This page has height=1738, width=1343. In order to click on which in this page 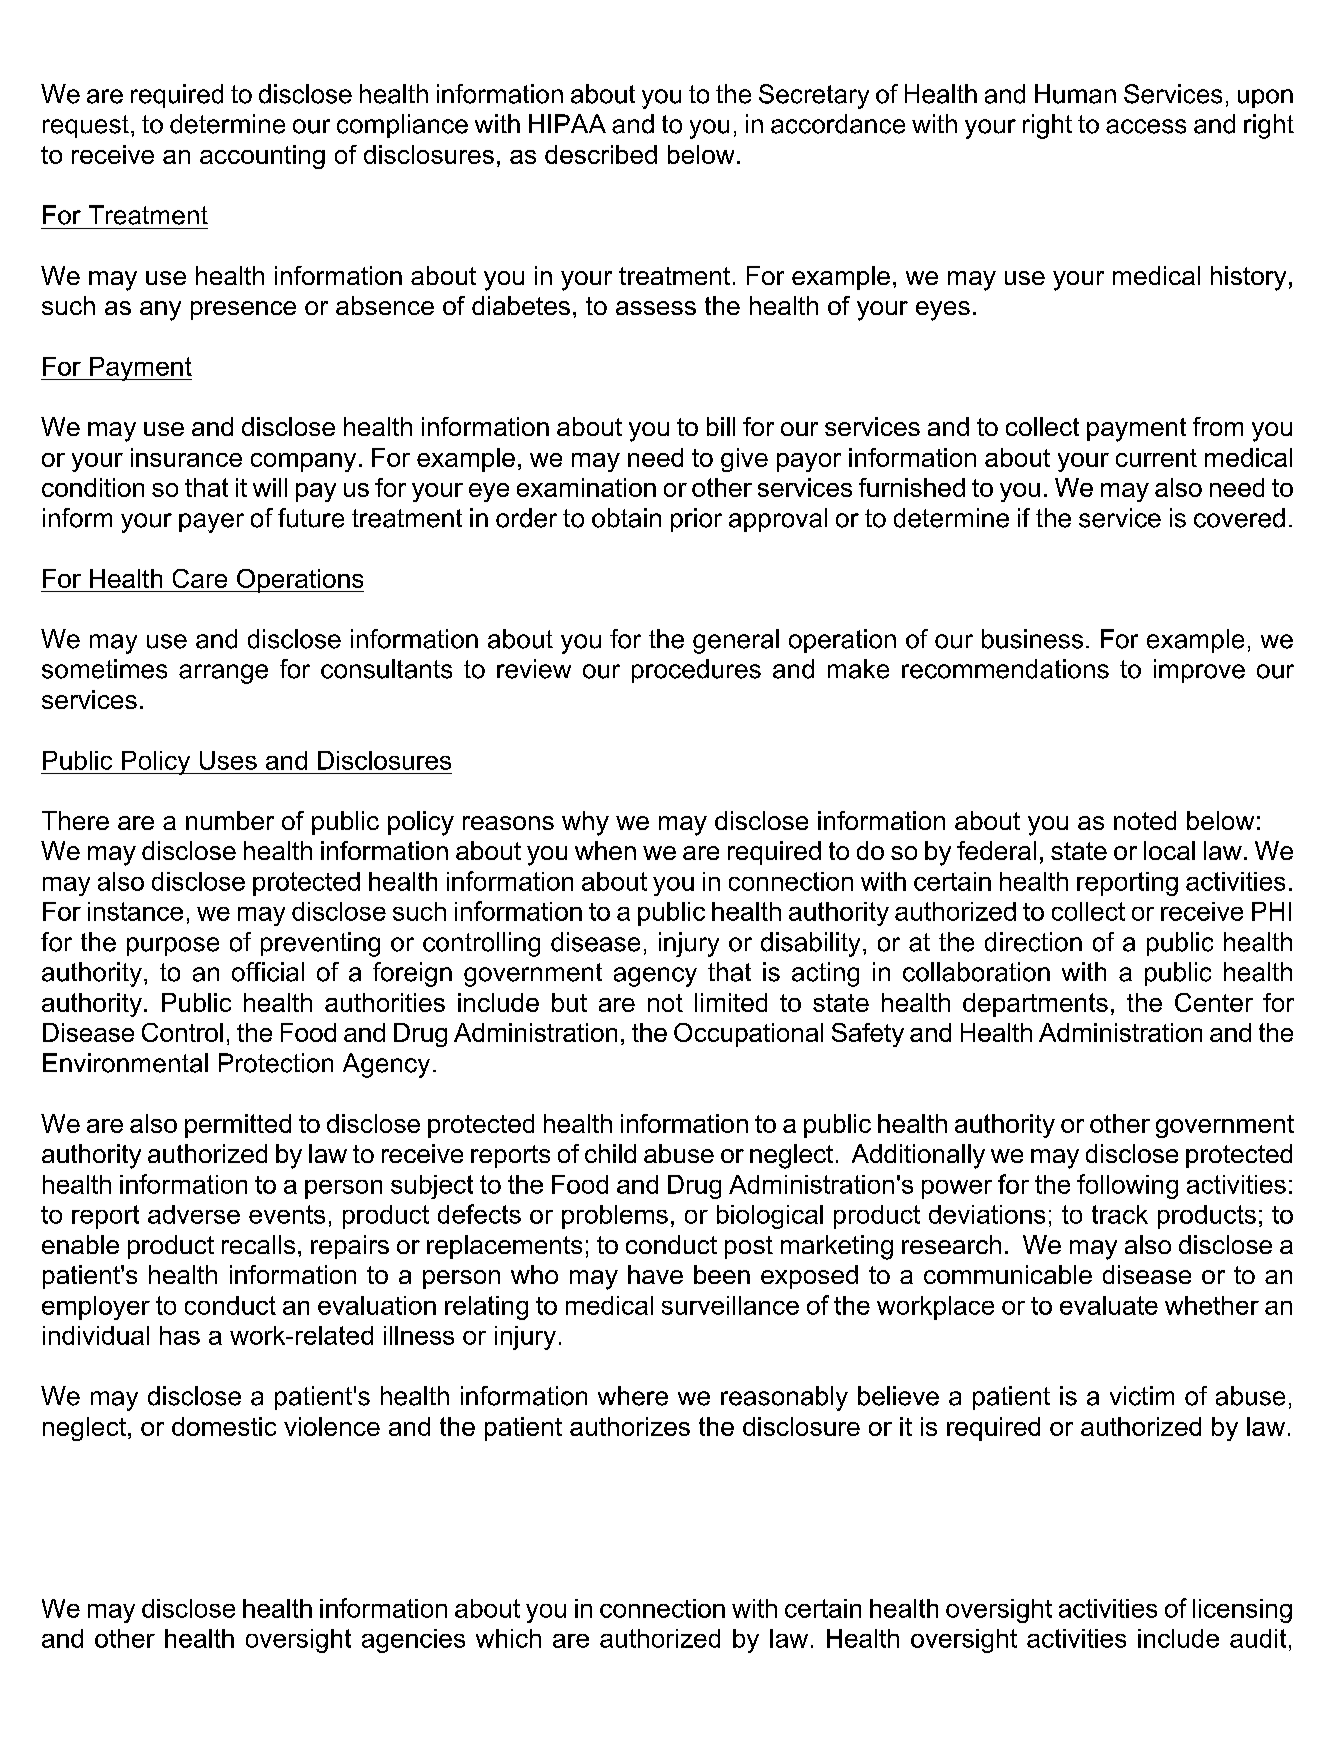, I will do `click(508, 1638)`.
